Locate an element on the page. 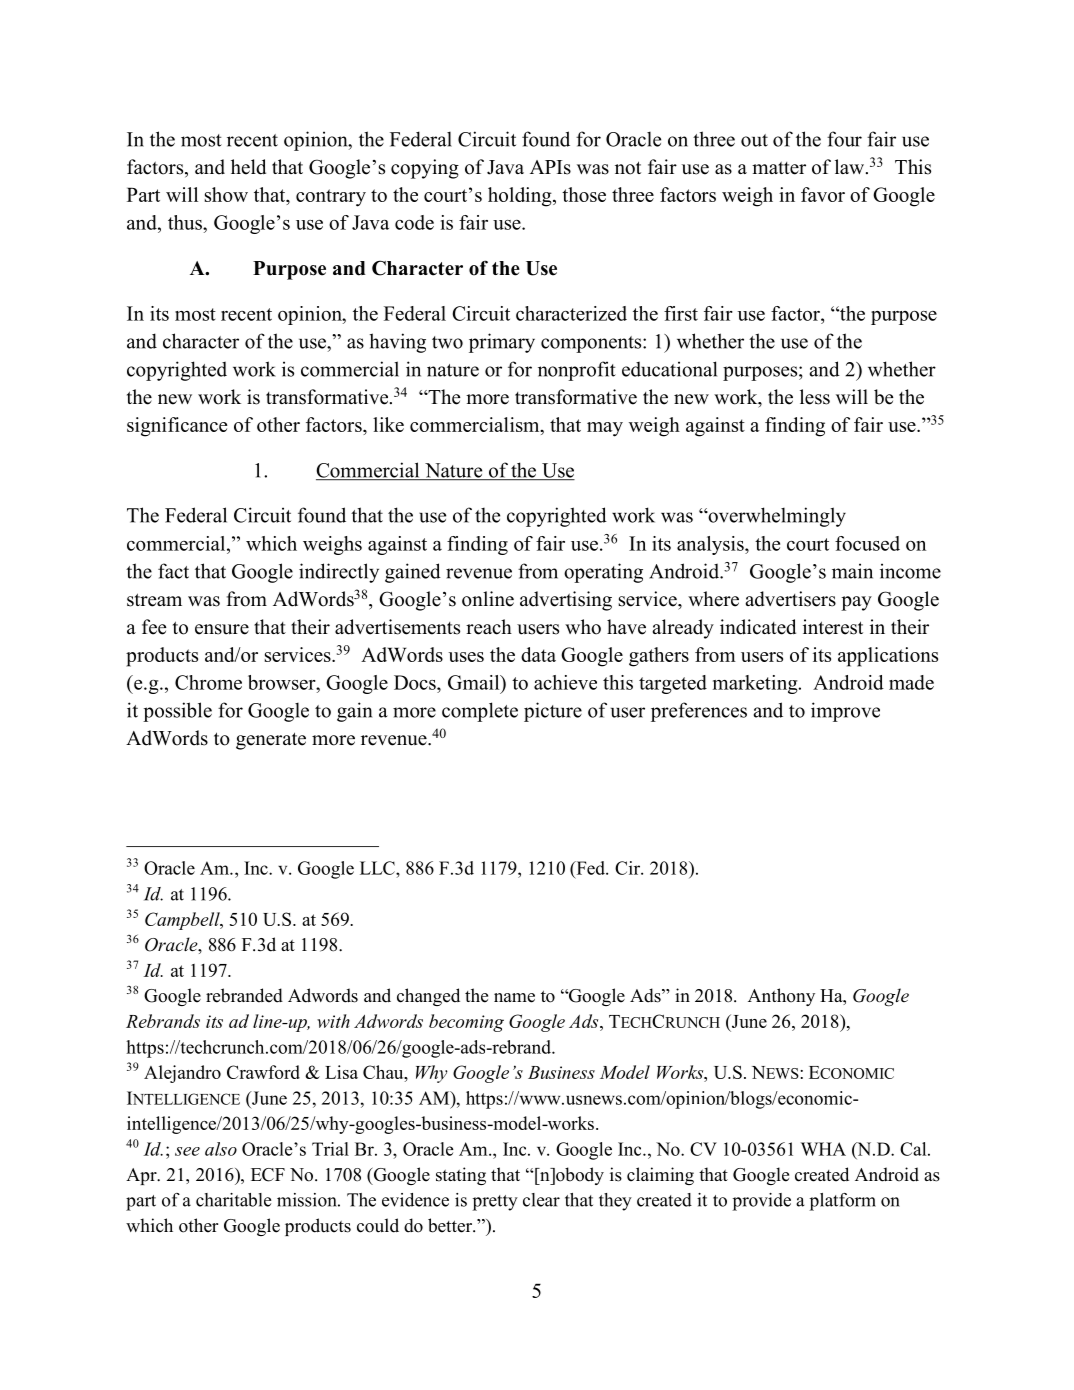 This image has width=1074, height=1390. holding is located at coordinates (521, 197).
